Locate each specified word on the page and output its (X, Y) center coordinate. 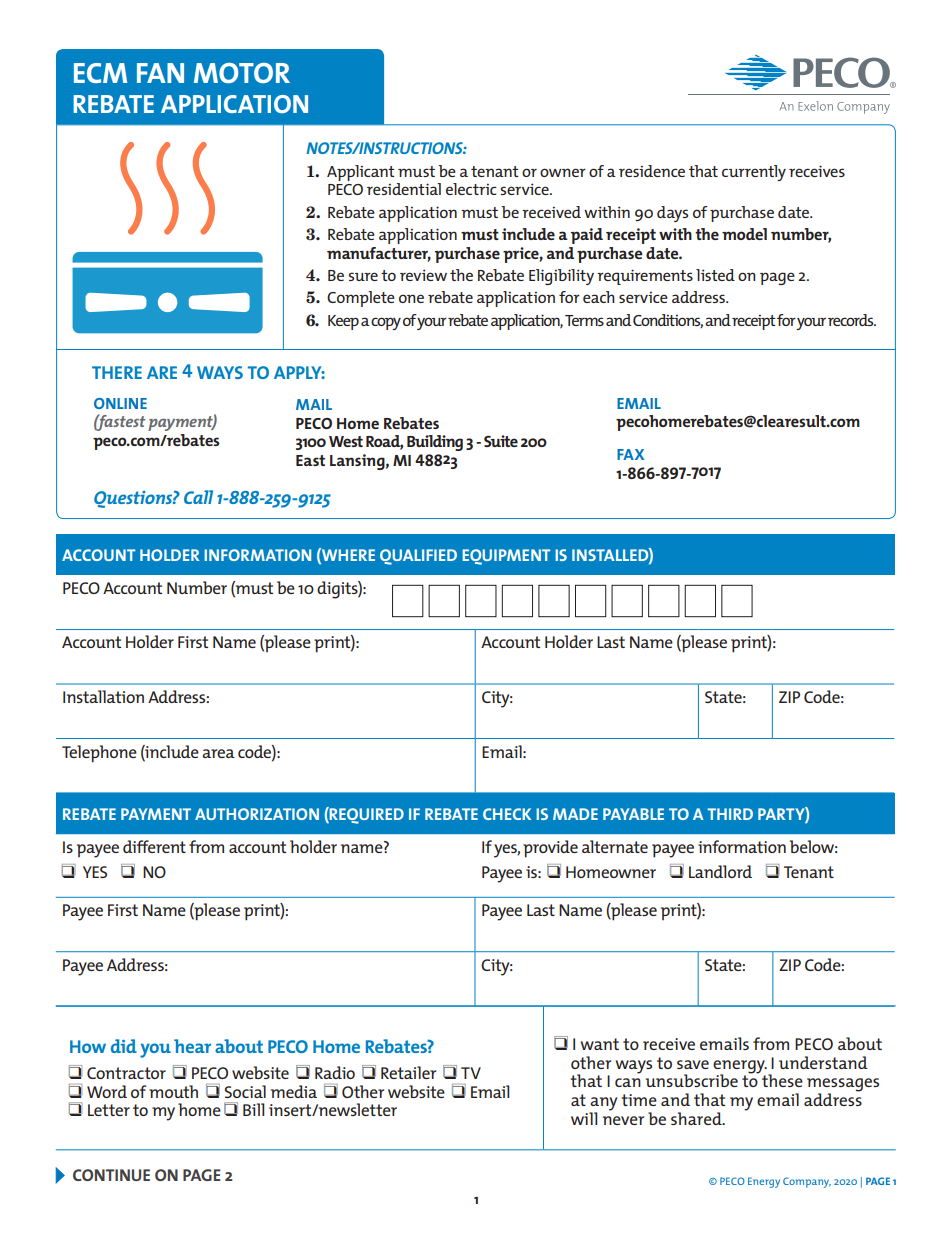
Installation (103, 696)
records (852, 320)
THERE (117, 372)
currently (754, 173)
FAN (160, 73)
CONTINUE (111, 1175)
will (584, 1118)
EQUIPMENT (506, 557)
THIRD (730, 814)
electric (471, 189)
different (154, 846)
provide (550, 849)
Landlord (720, 871)
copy (386, 323)
